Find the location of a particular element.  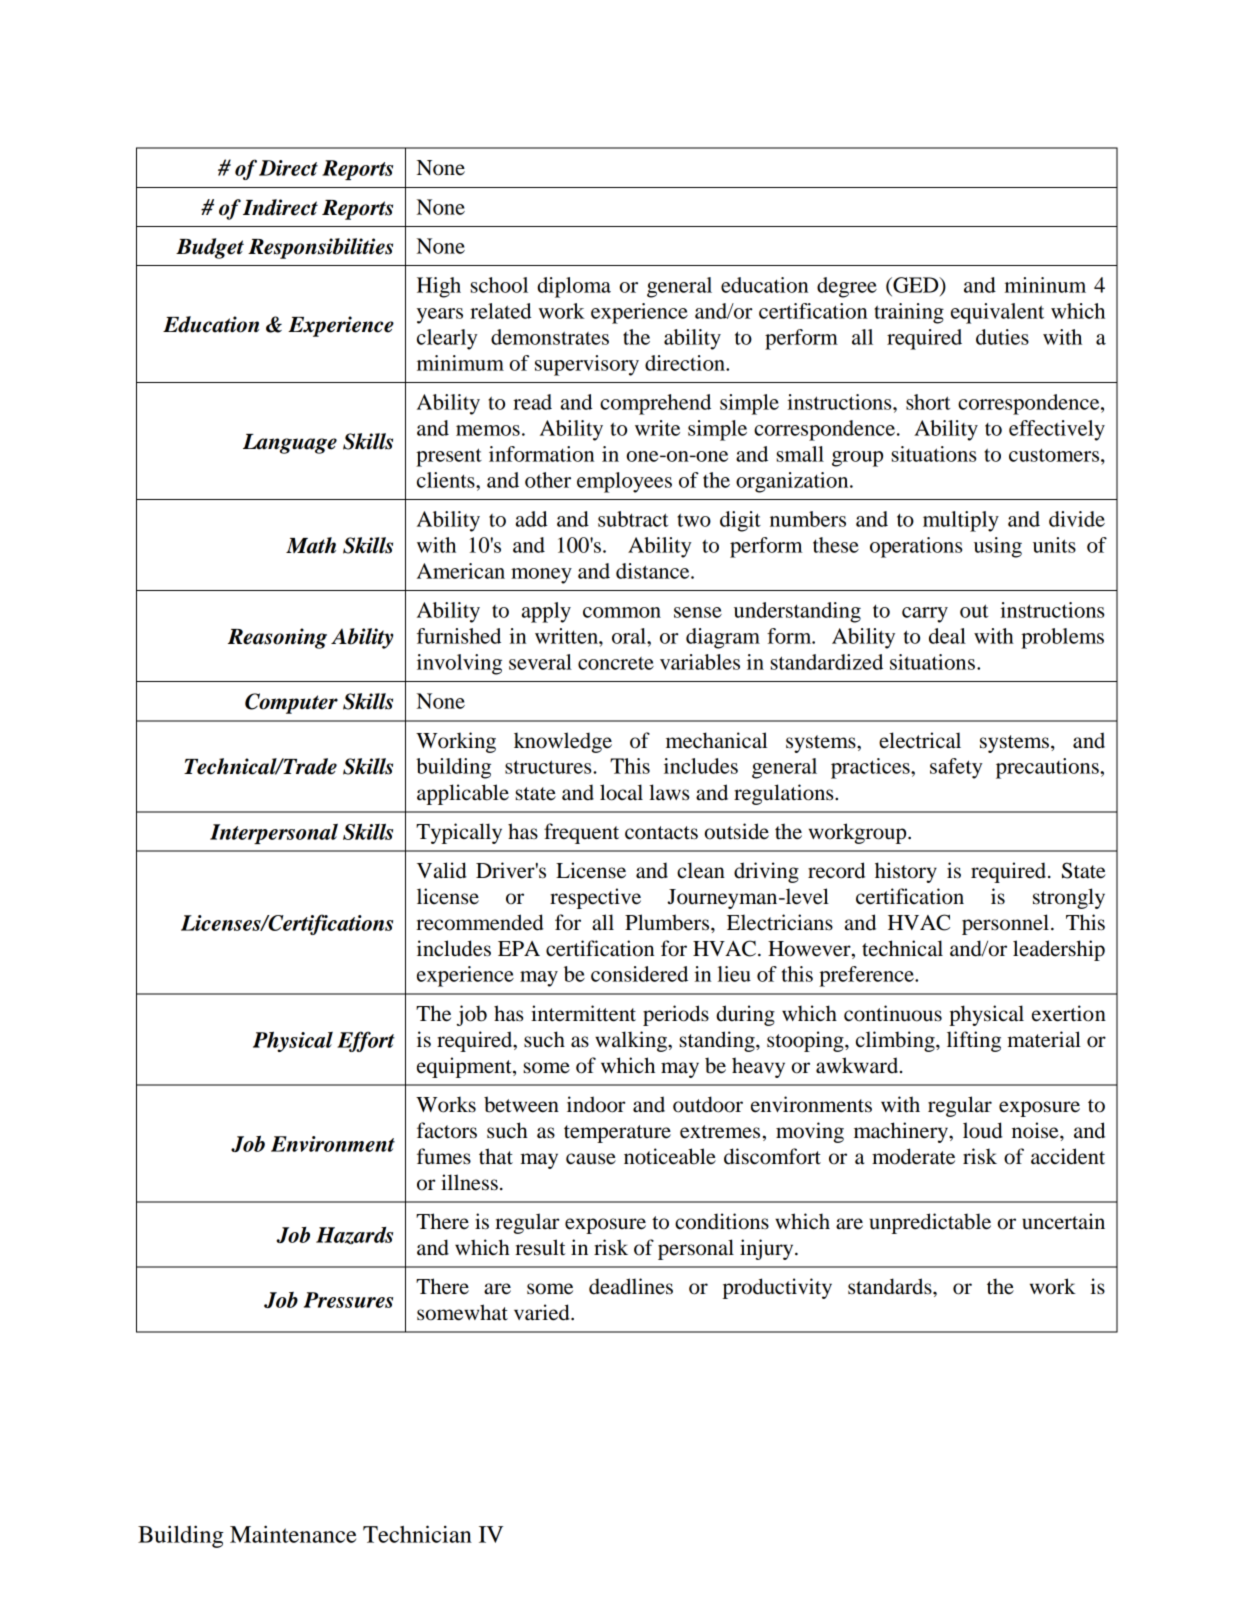

diploma is located at coordinates (574, 287).
